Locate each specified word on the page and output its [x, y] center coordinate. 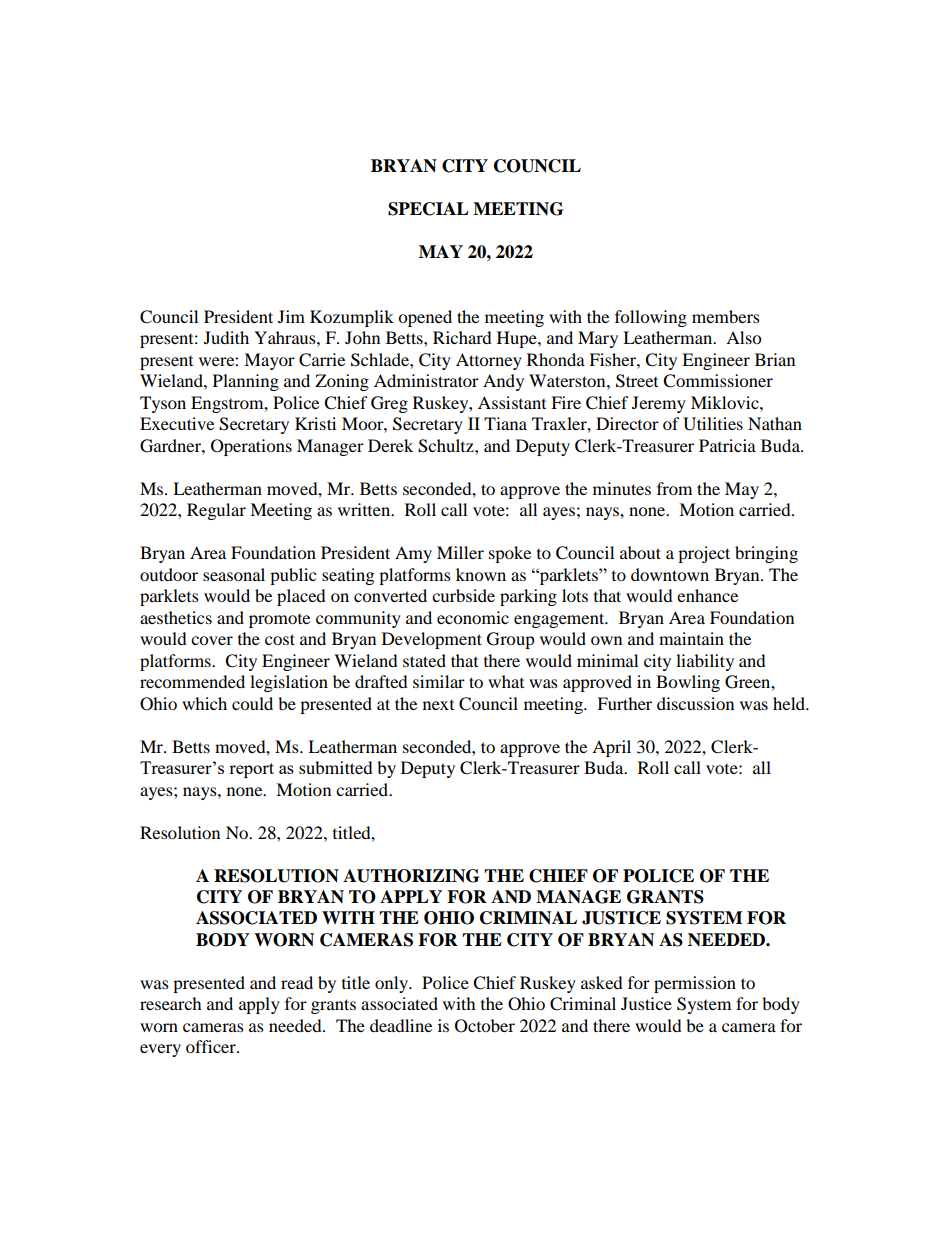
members [726, 316]
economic [473, 617]
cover [212, 640]
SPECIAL [428, 209]
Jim [291, 316]
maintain [691, 638]
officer [212, 1046]
